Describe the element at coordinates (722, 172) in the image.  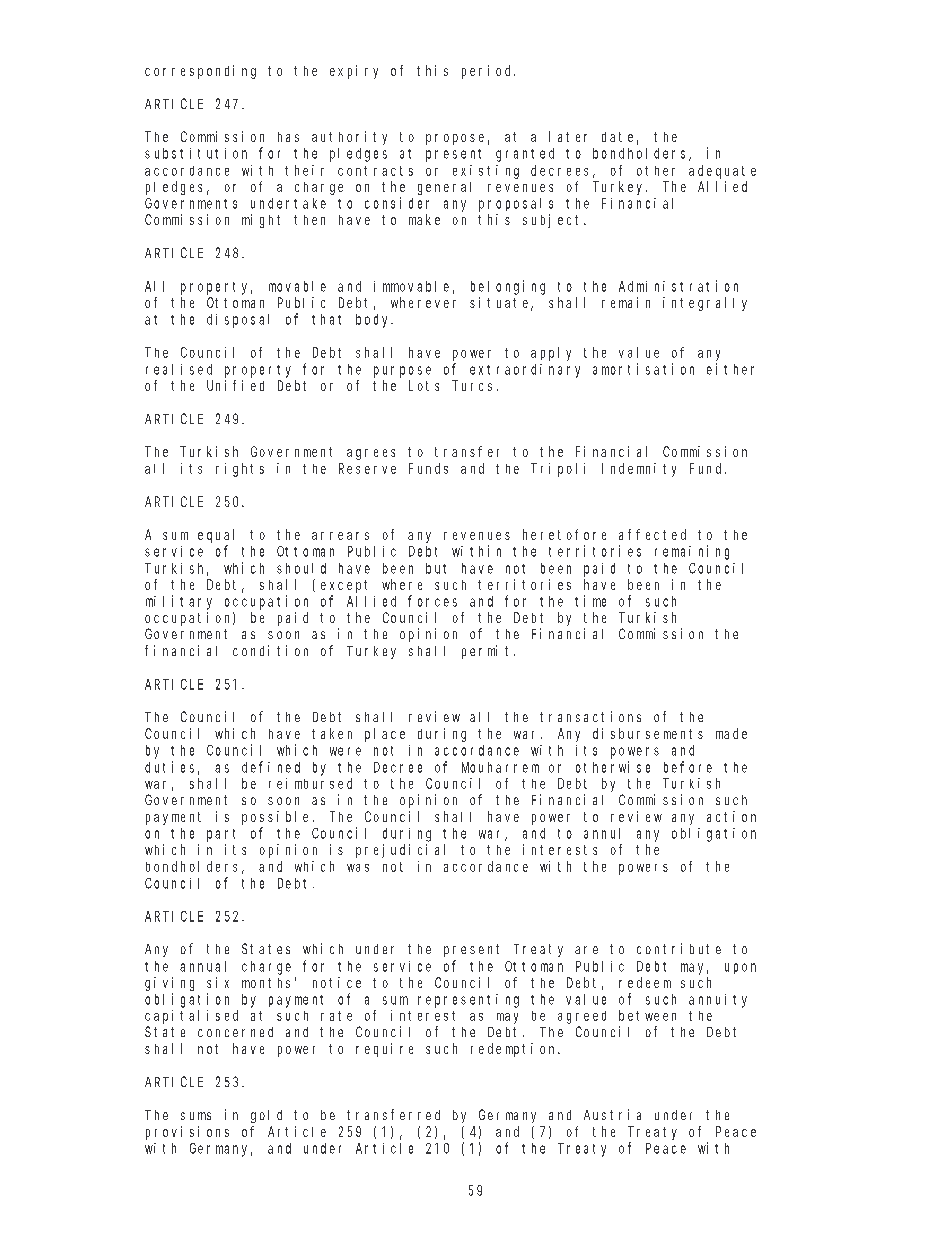
I see `adequate` at that location.
